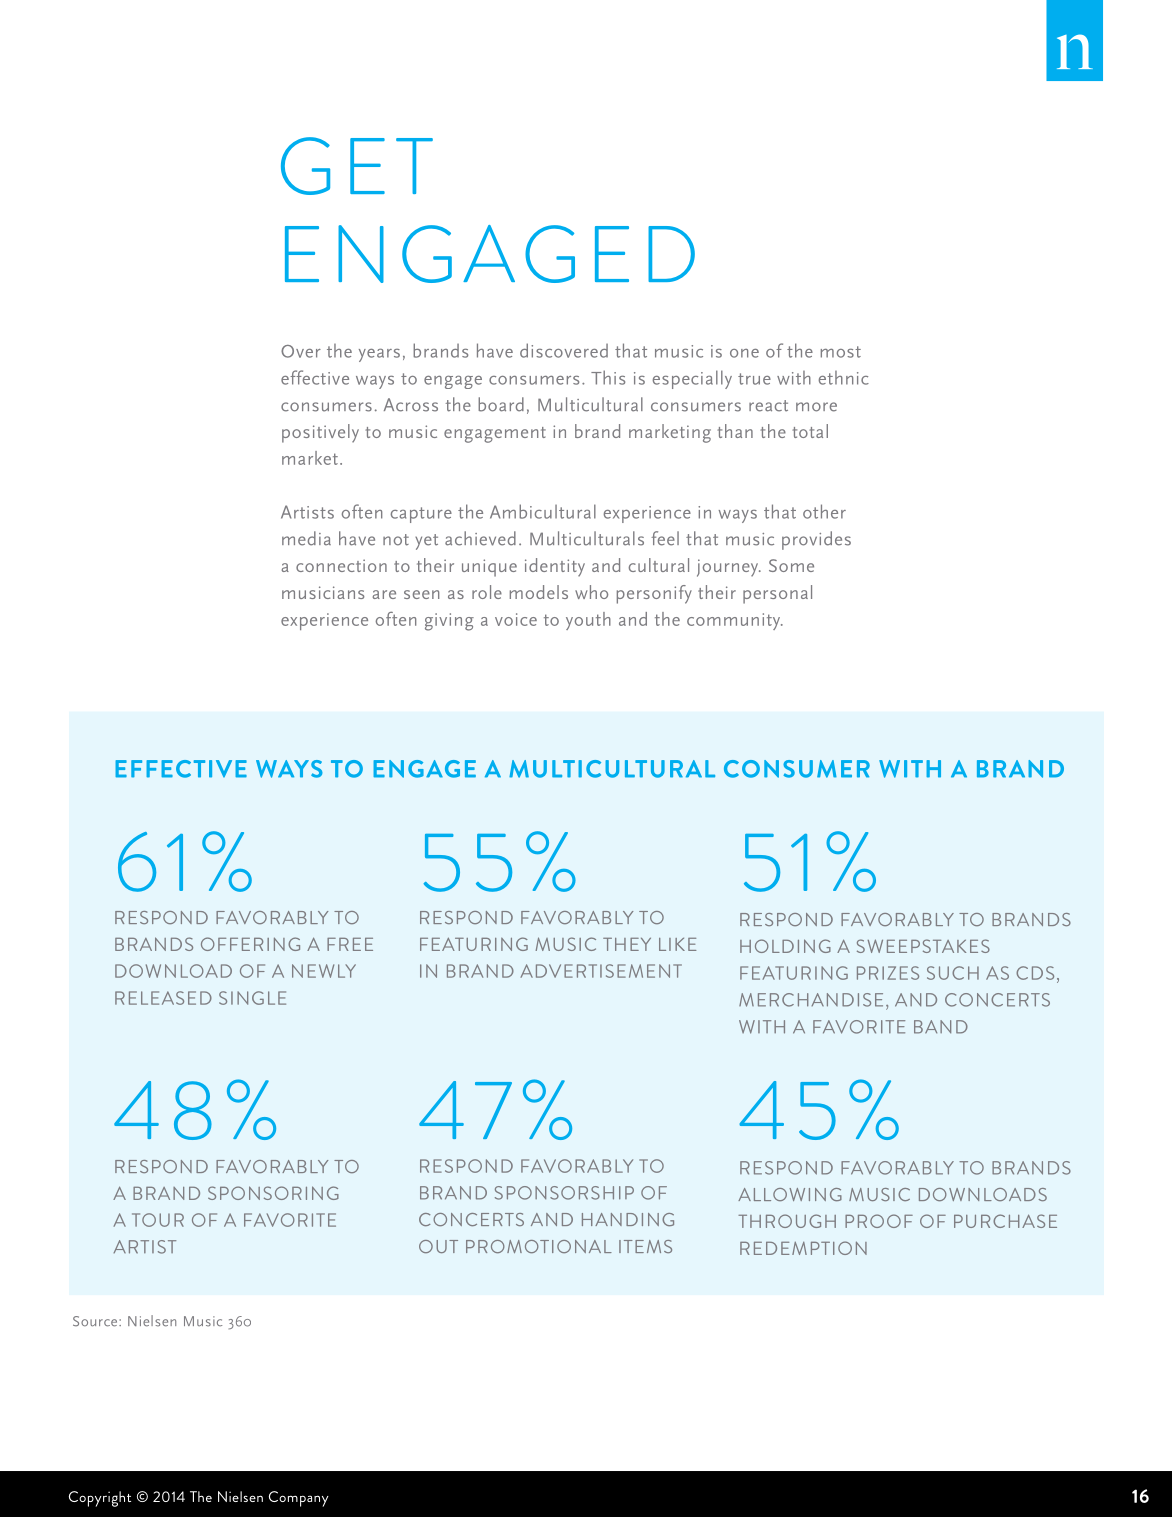 This image has height=1517, width=1172. I want to click on ADVERTISEMENT, so click(601, 971).
